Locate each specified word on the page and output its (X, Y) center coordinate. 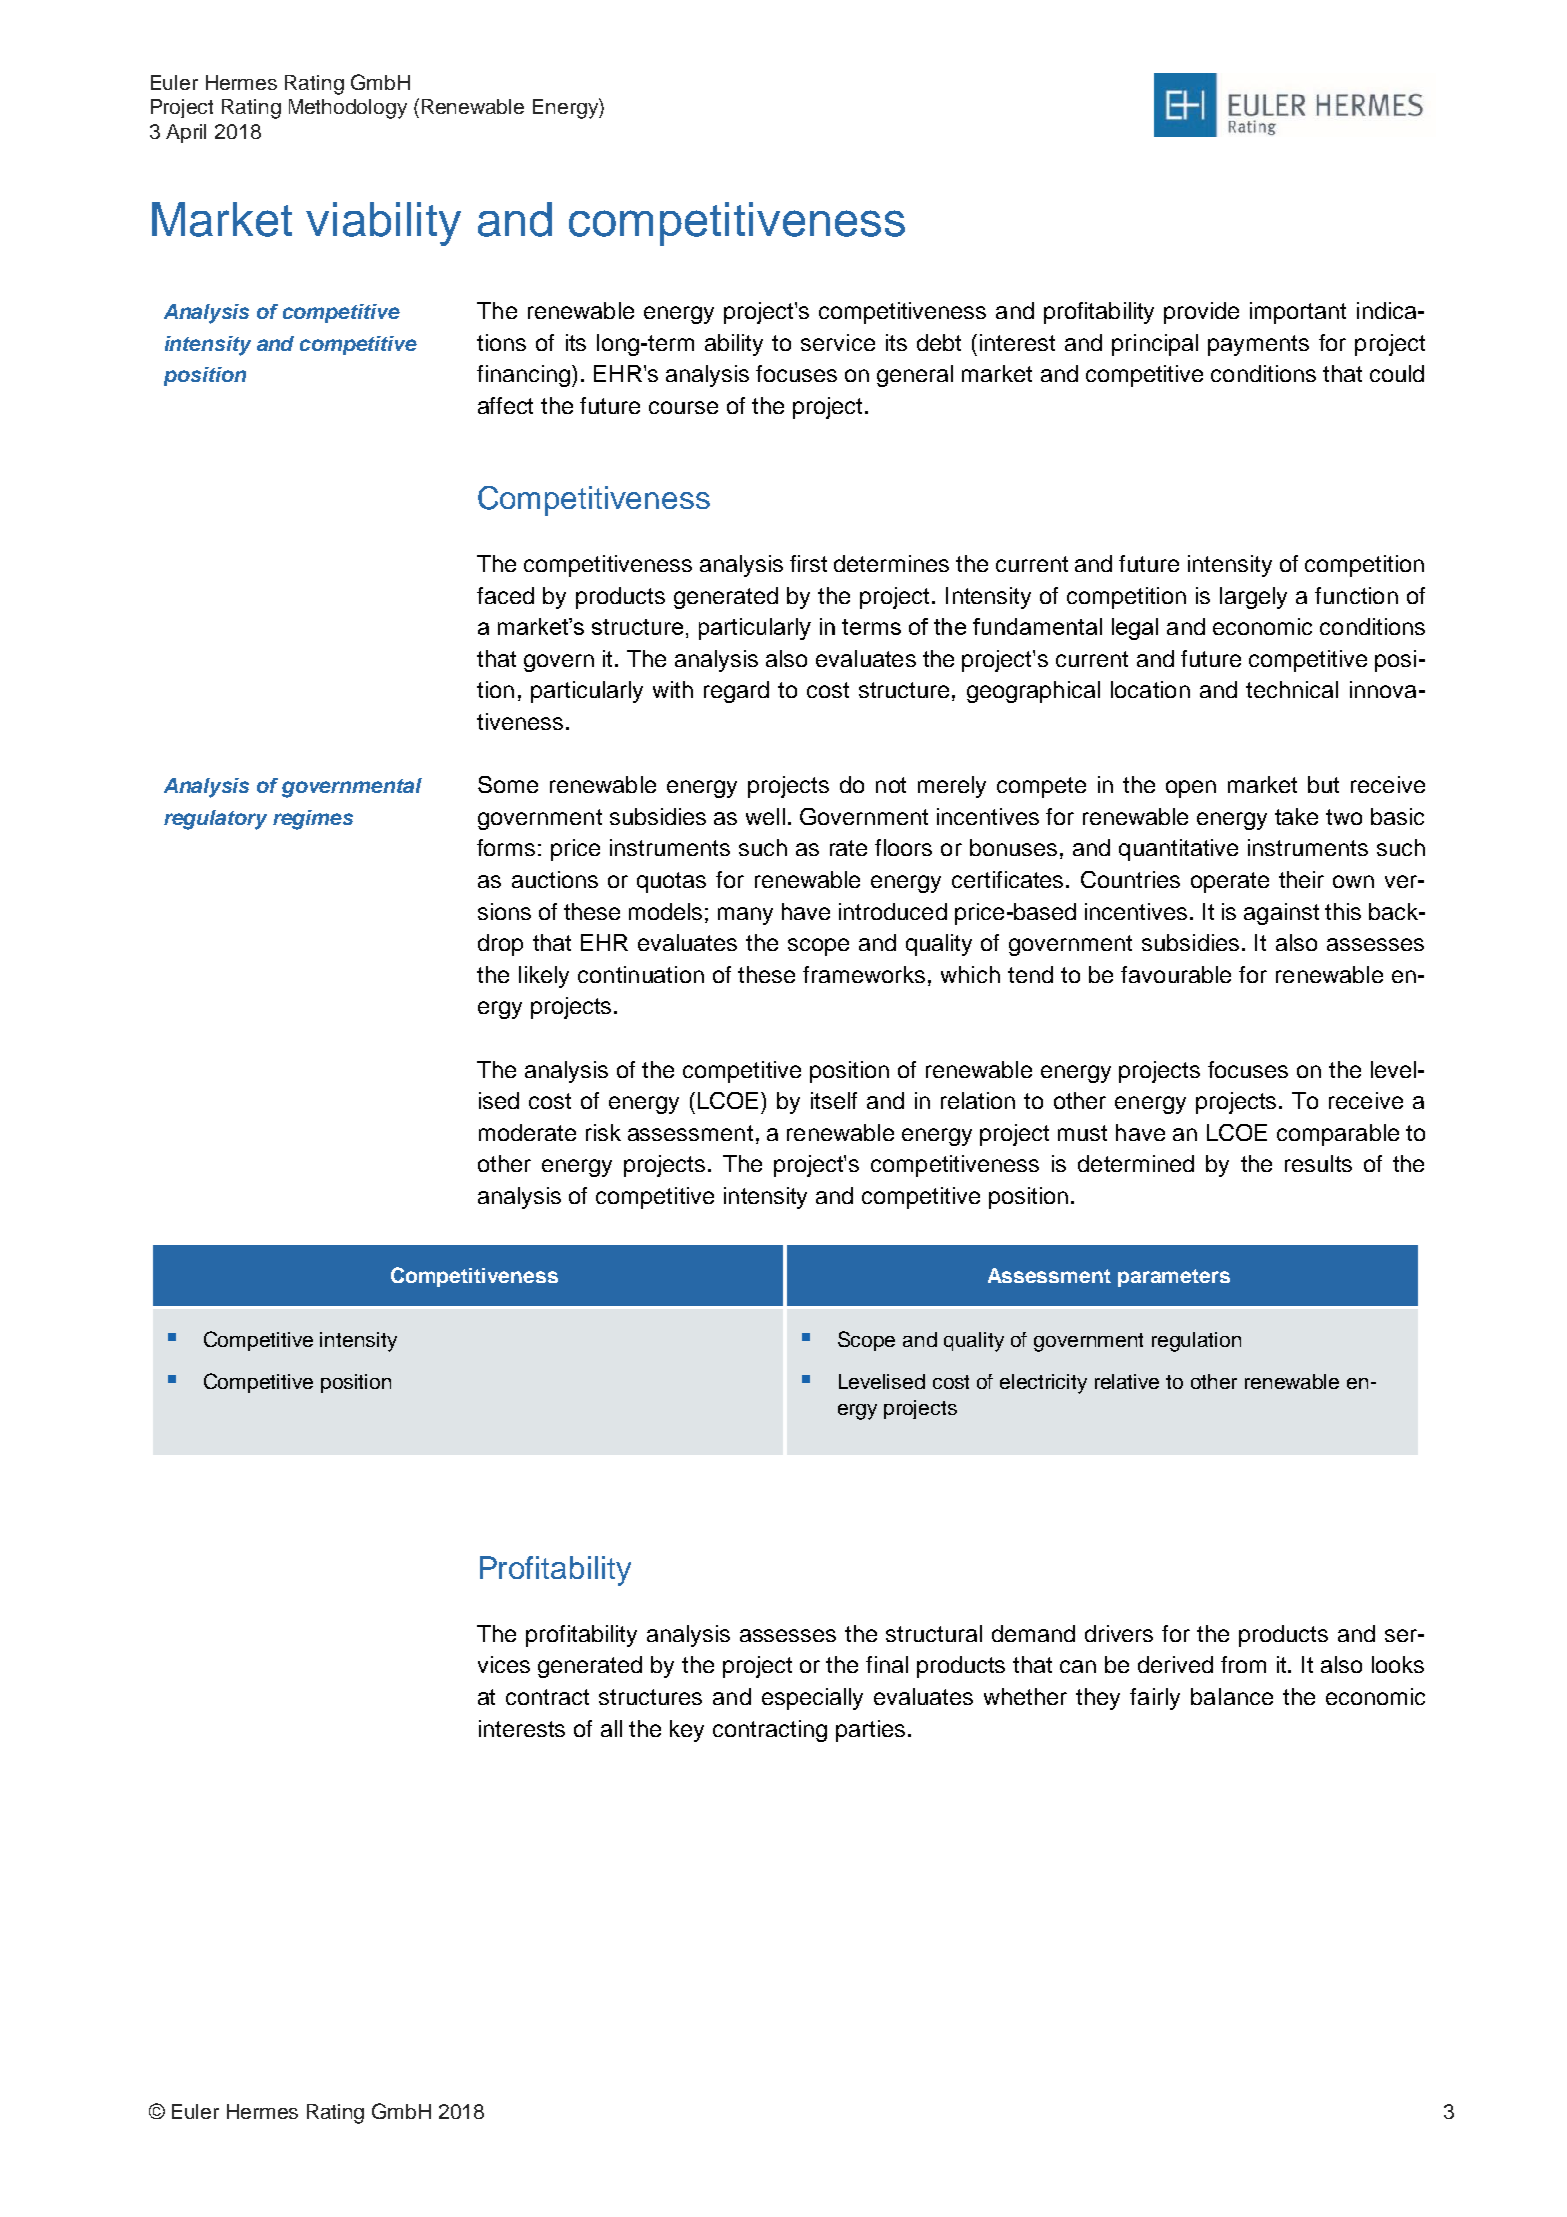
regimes (313, 820)
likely (544, 977)
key (687, 1731)
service (838, 342)
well (765, 816)
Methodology (348, 109)
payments (1258, 345)
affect (505, 405)
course (683, 407)
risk (603, 1132)
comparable (1338, 1135)
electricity (1043, 1384)
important (1298, 313)
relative (1127, 1381)
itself (834, 1100)
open (1191, 789)
